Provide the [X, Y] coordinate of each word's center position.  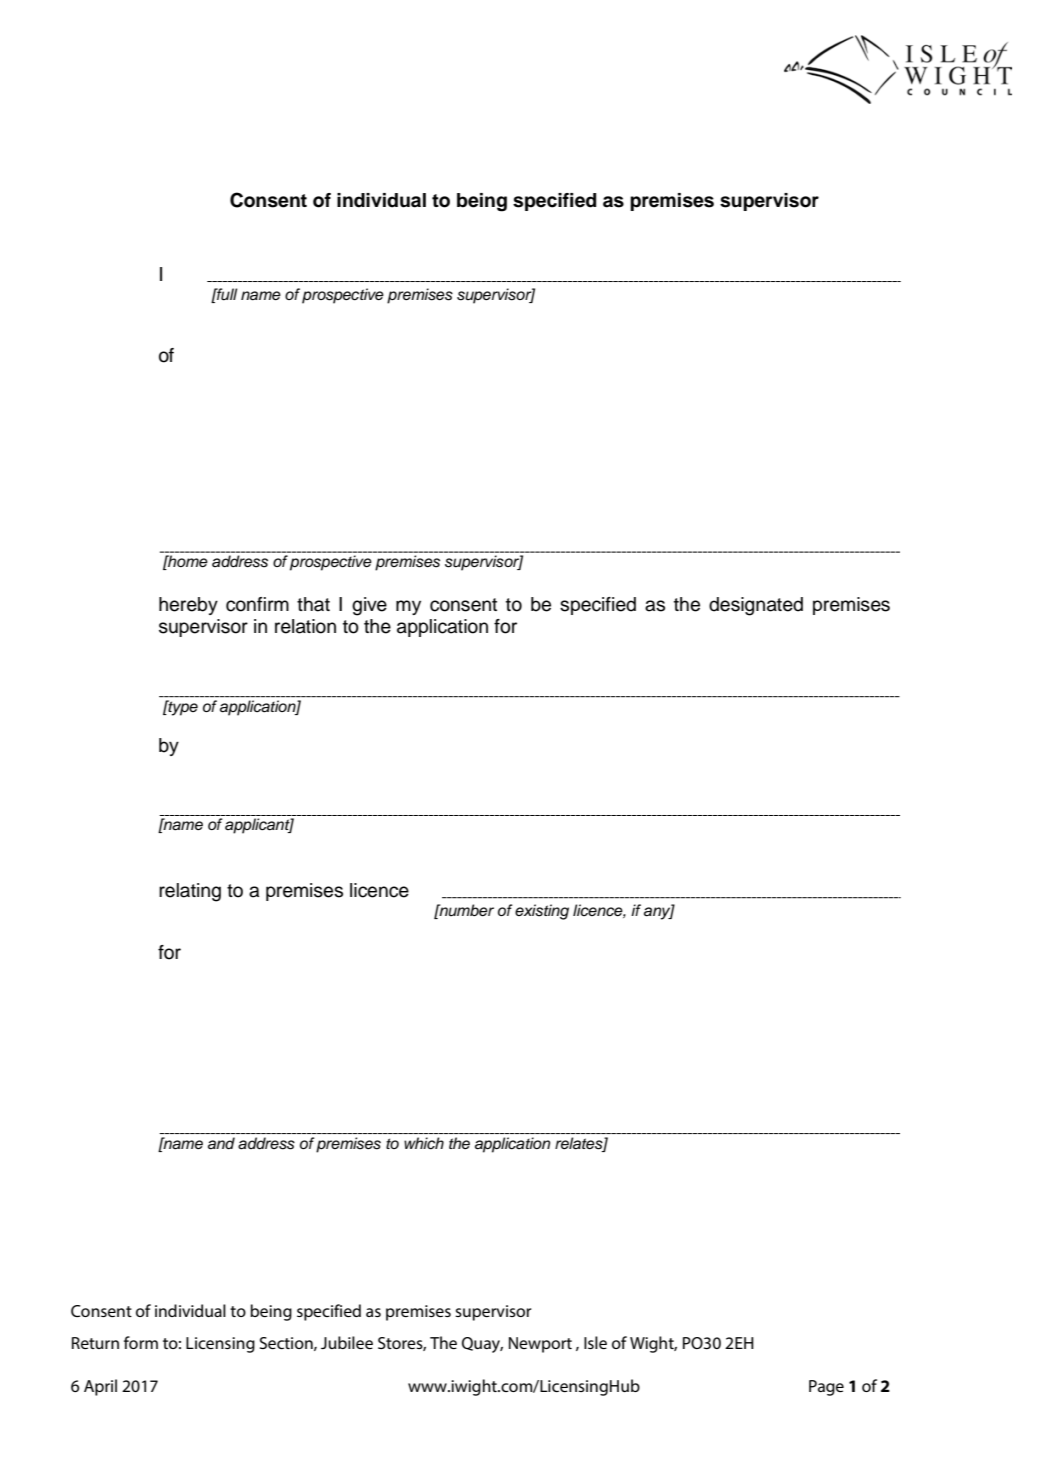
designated [756, 606]
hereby [188, 606]
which [424, 1143]
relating [190, 892]
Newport [540, 1345]
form [141, 1342]
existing [542, 912]
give [369, 606]
